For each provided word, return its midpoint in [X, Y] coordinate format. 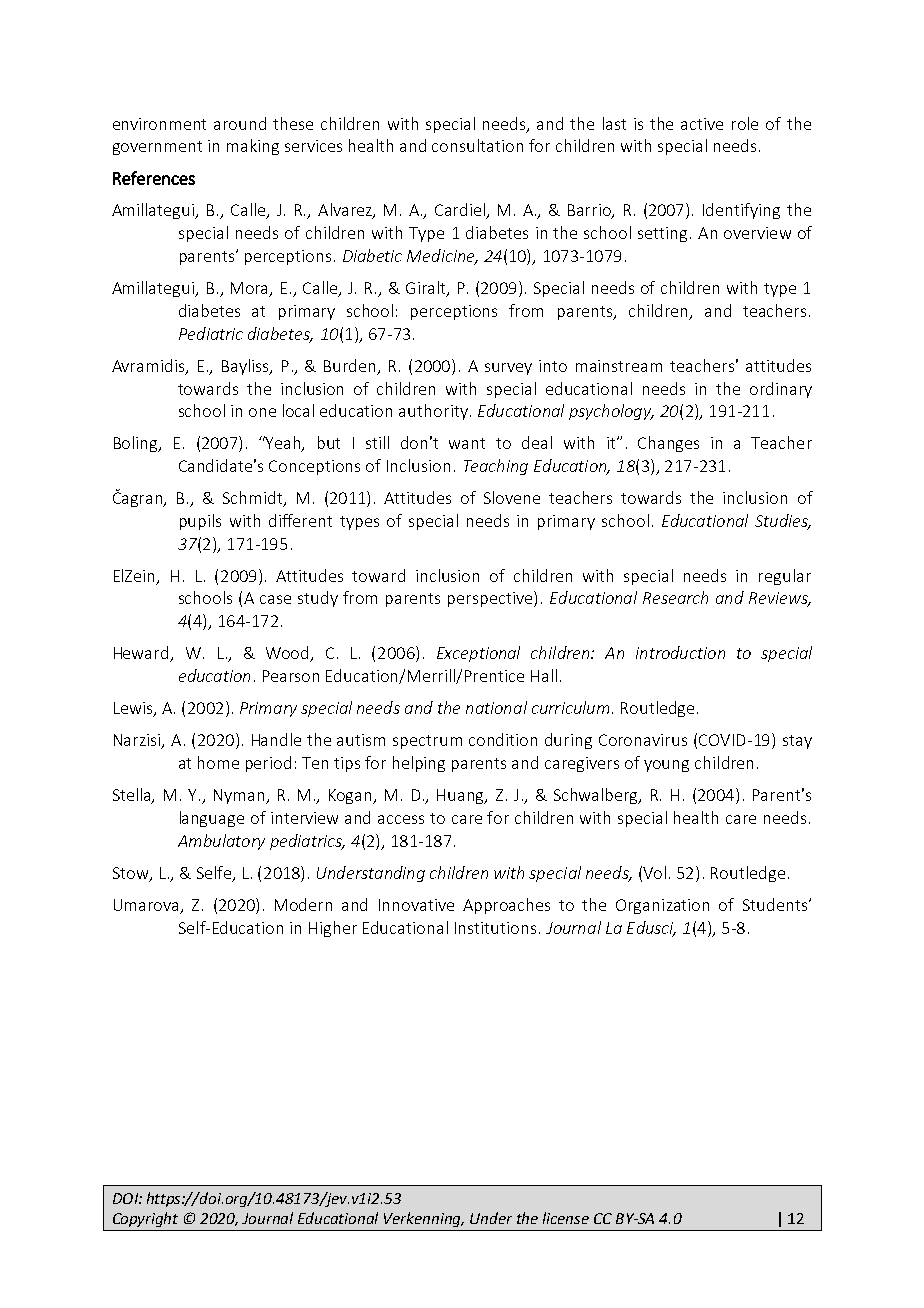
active [702, 124]
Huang [462, 796]
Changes [668, 444]
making [253, 147]
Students [776, 904]
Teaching [496, 467]
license [566, 1218]
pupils [200, 522]
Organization [662, 906]
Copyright [145, 1219]
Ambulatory [221, 842]
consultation [477, 145]
